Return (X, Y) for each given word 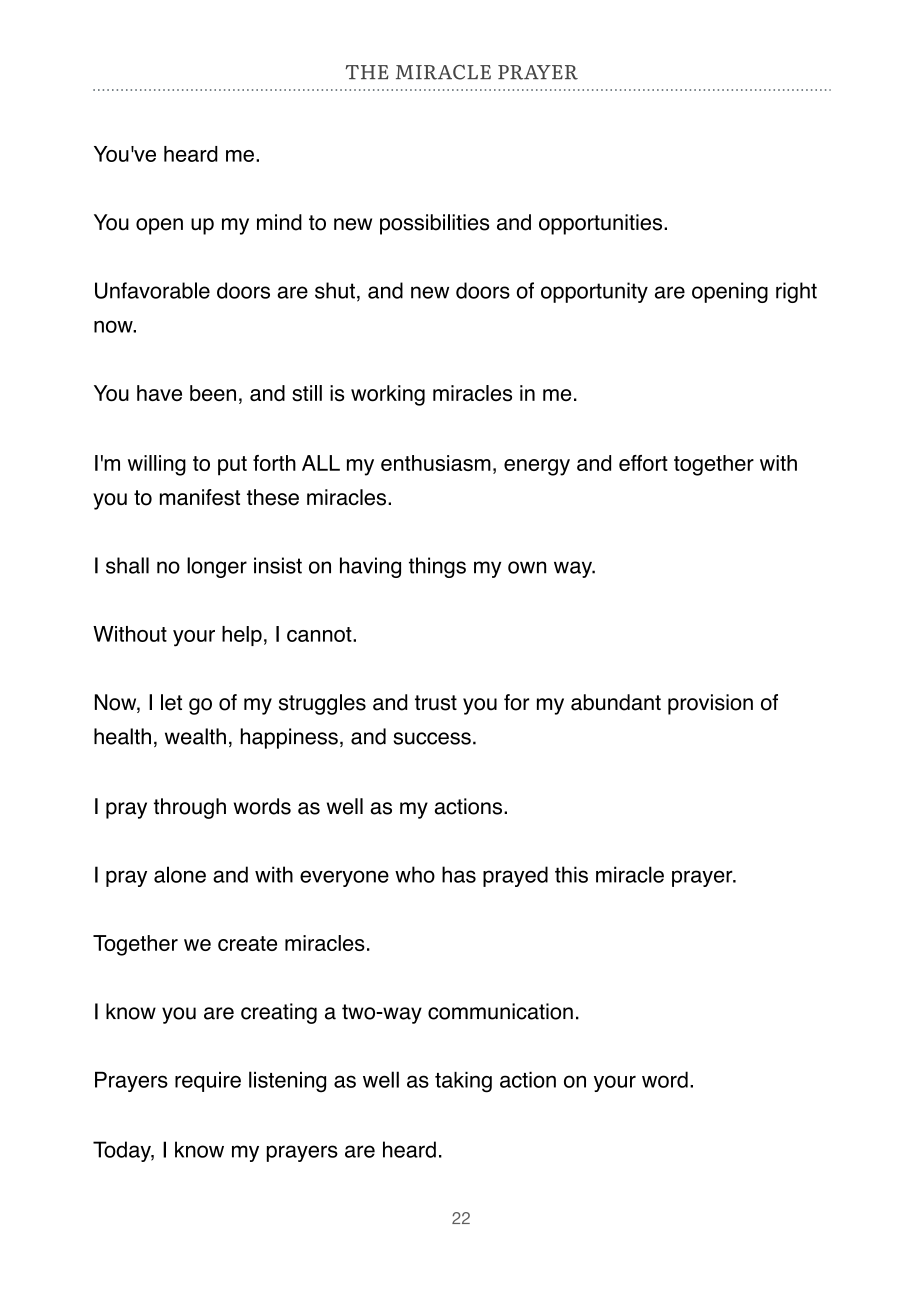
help (242, 636)
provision (710, 704)
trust (436, 703)
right (796, 292)
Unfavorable (152, 290)
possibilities (435, 224)
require (208, 1082)
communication (500, 1011)
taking (463, 1082)
